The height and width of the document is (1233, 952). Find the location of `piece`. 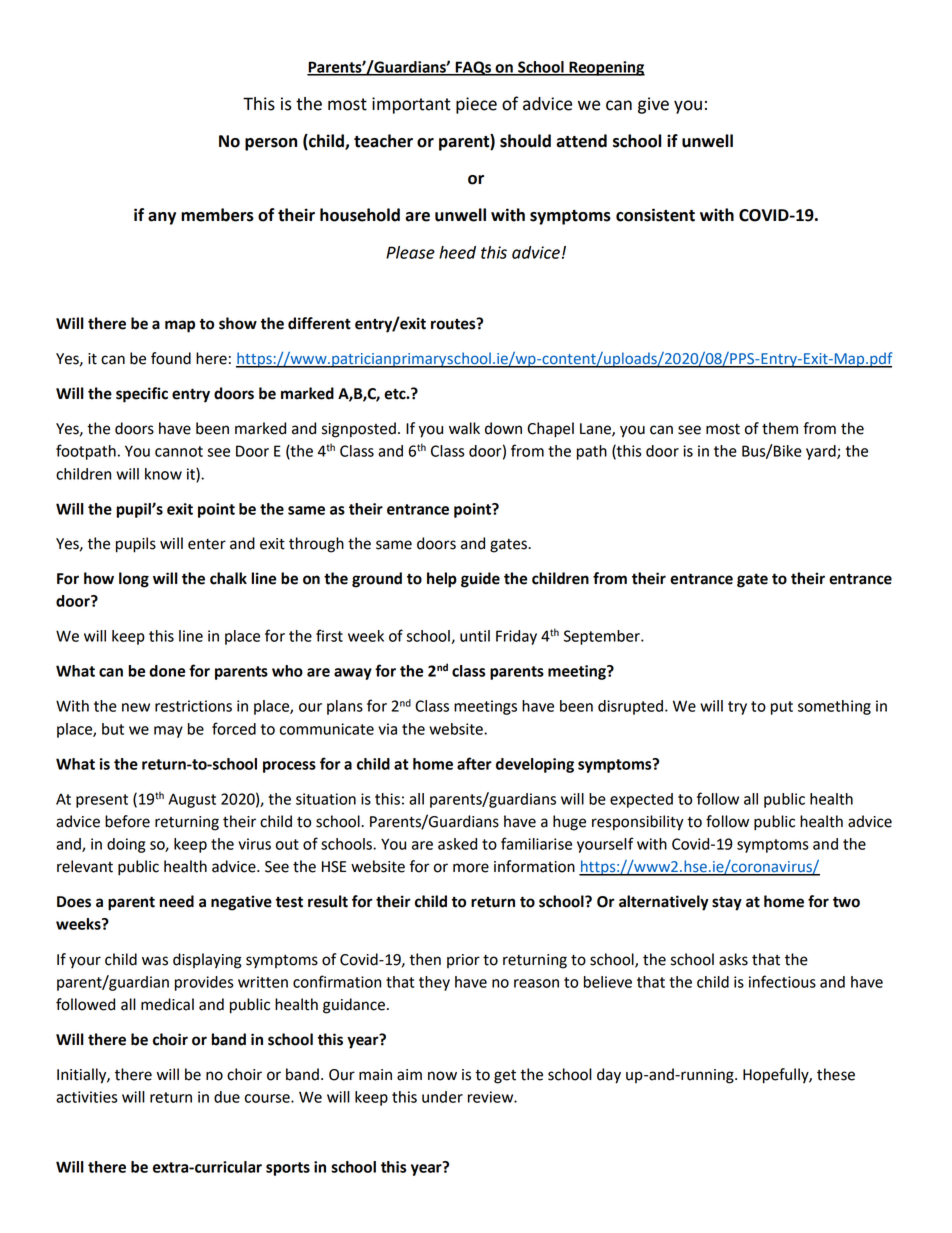

piece is located at coordinates (476, 105).
